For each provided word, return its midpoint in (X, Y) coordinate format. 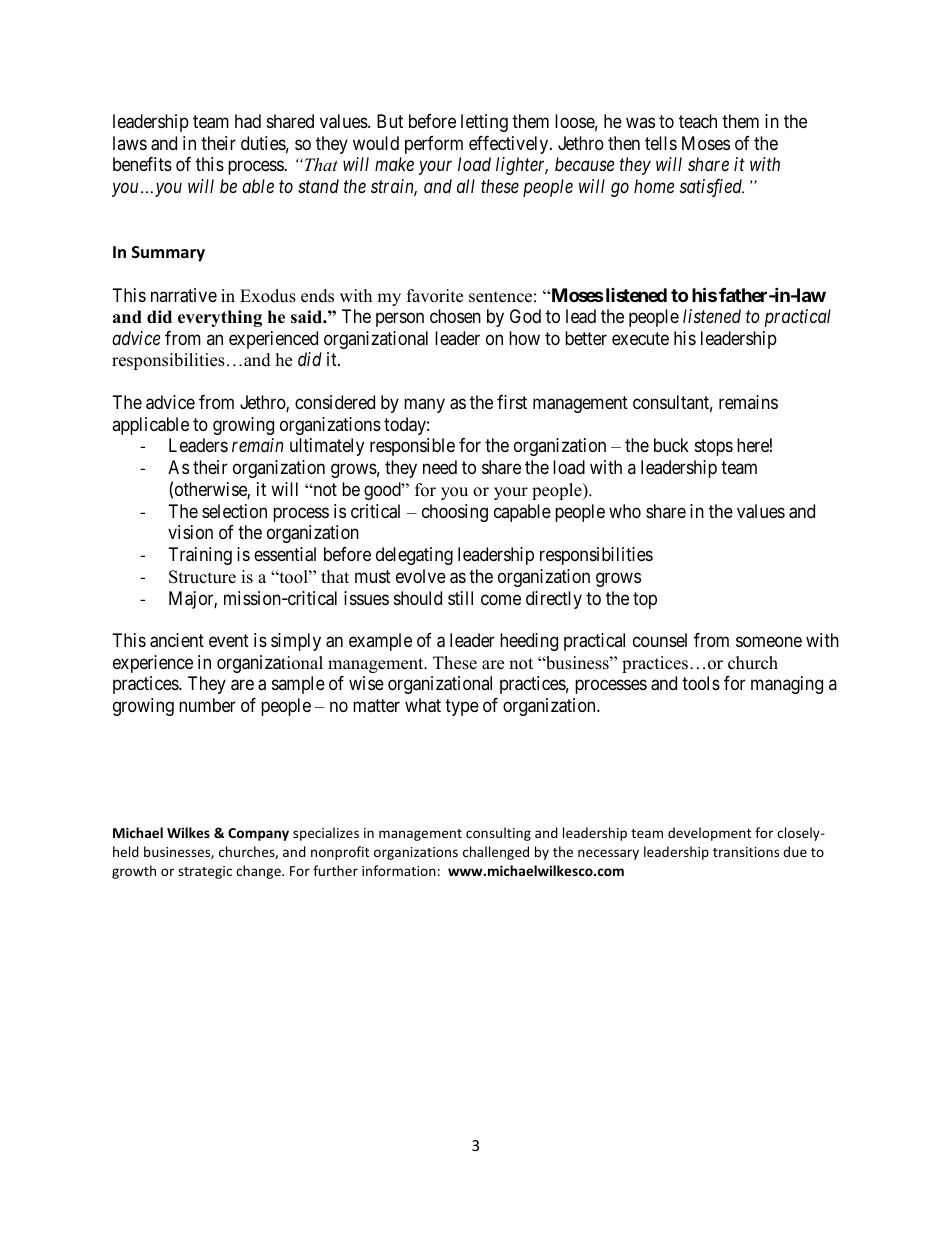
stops (714, 448)
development (709, 834)
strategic (205, 872)
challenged (496, 853)
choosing (455, 513)
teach (698, 121)
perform (434, 145)
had (248, 121)
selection (234, 511)
